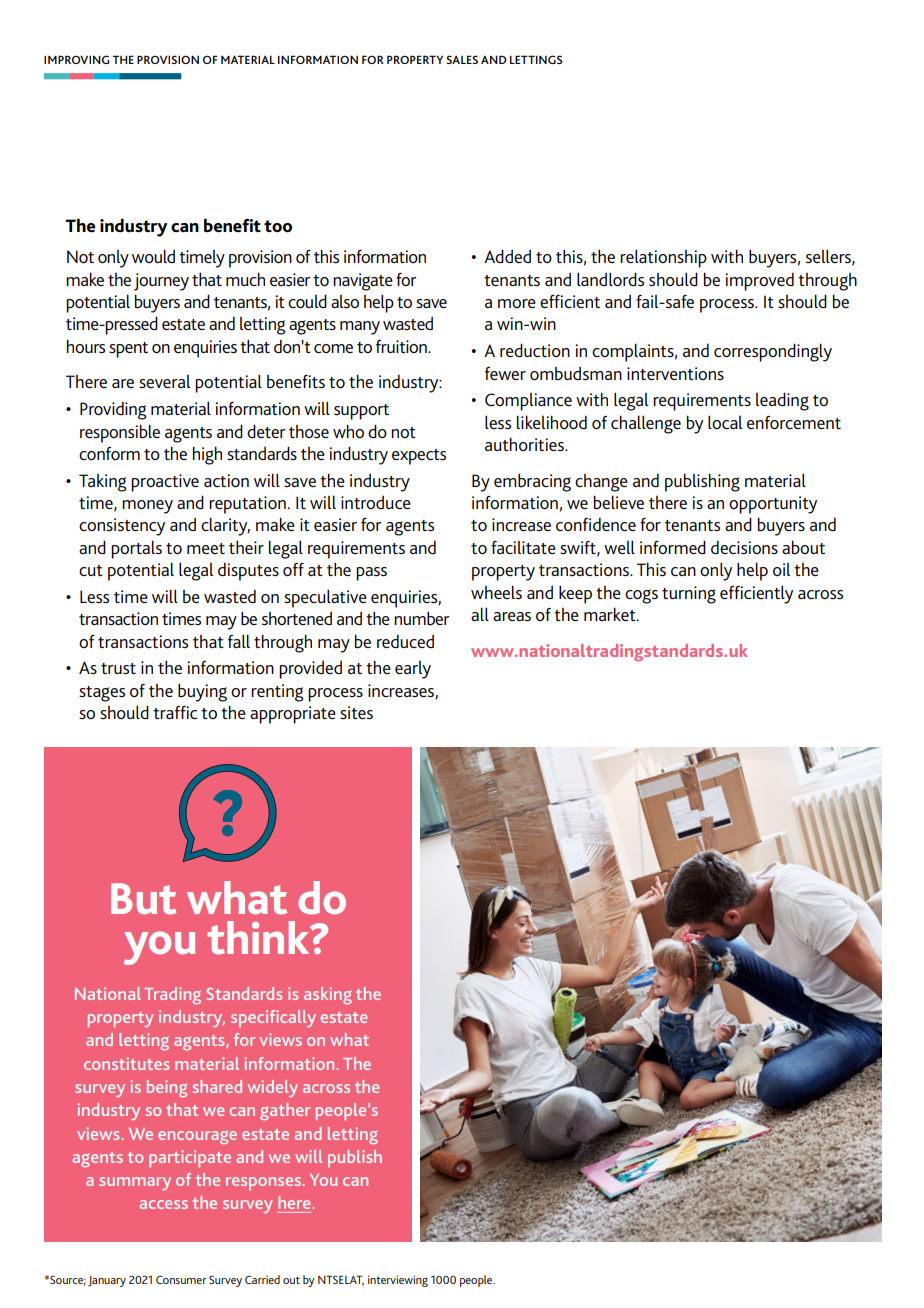 The width and height of the screenshot is (924, 1308). I want to click on turning, so click(689, 595).
